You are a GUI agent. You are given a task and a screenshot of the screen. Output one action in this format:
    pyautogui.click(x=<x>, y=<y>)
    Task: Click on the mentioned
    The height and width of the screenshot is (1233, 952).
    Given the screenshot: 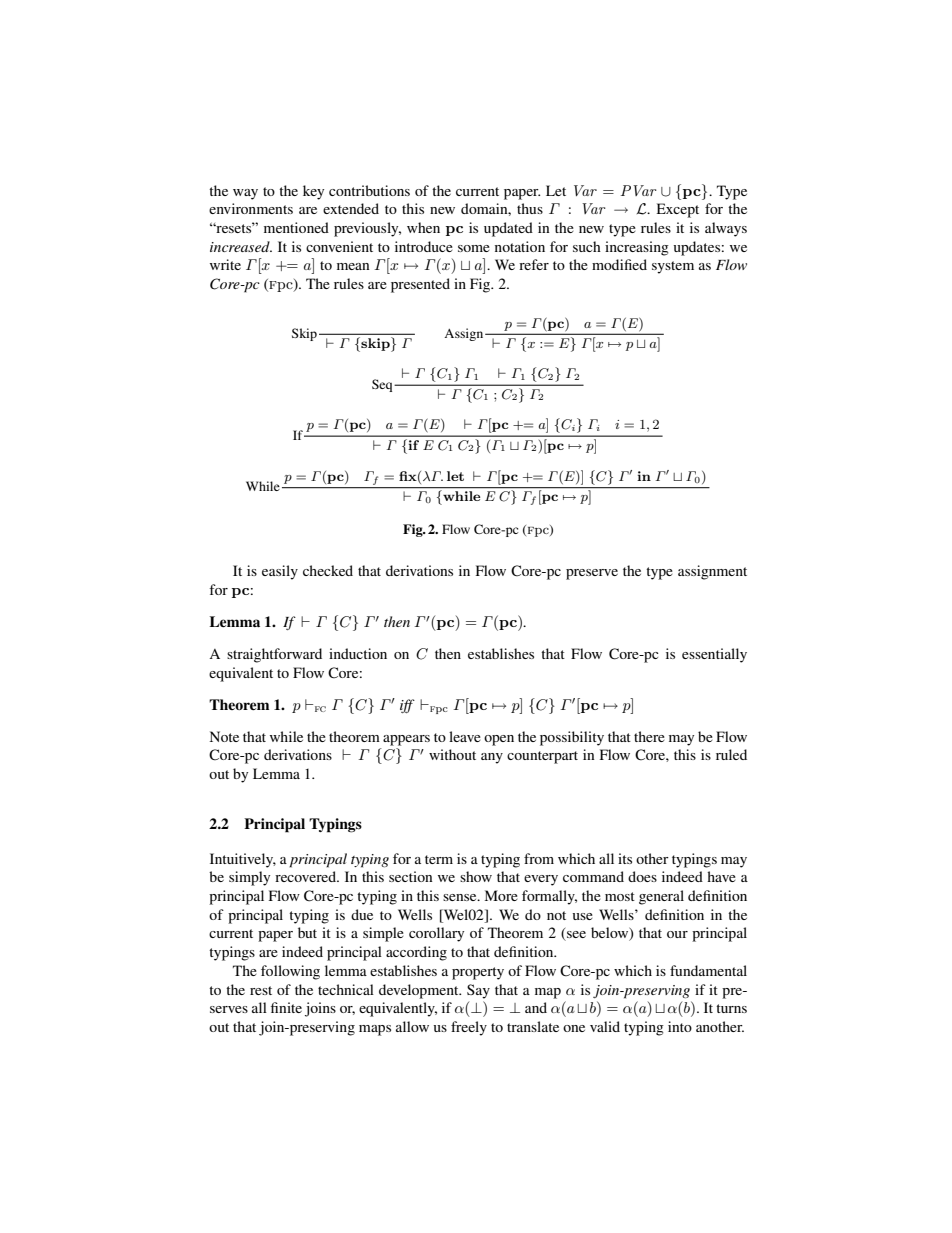 What is the action you would take?
    pyautogui.click(x=296, y=227)
